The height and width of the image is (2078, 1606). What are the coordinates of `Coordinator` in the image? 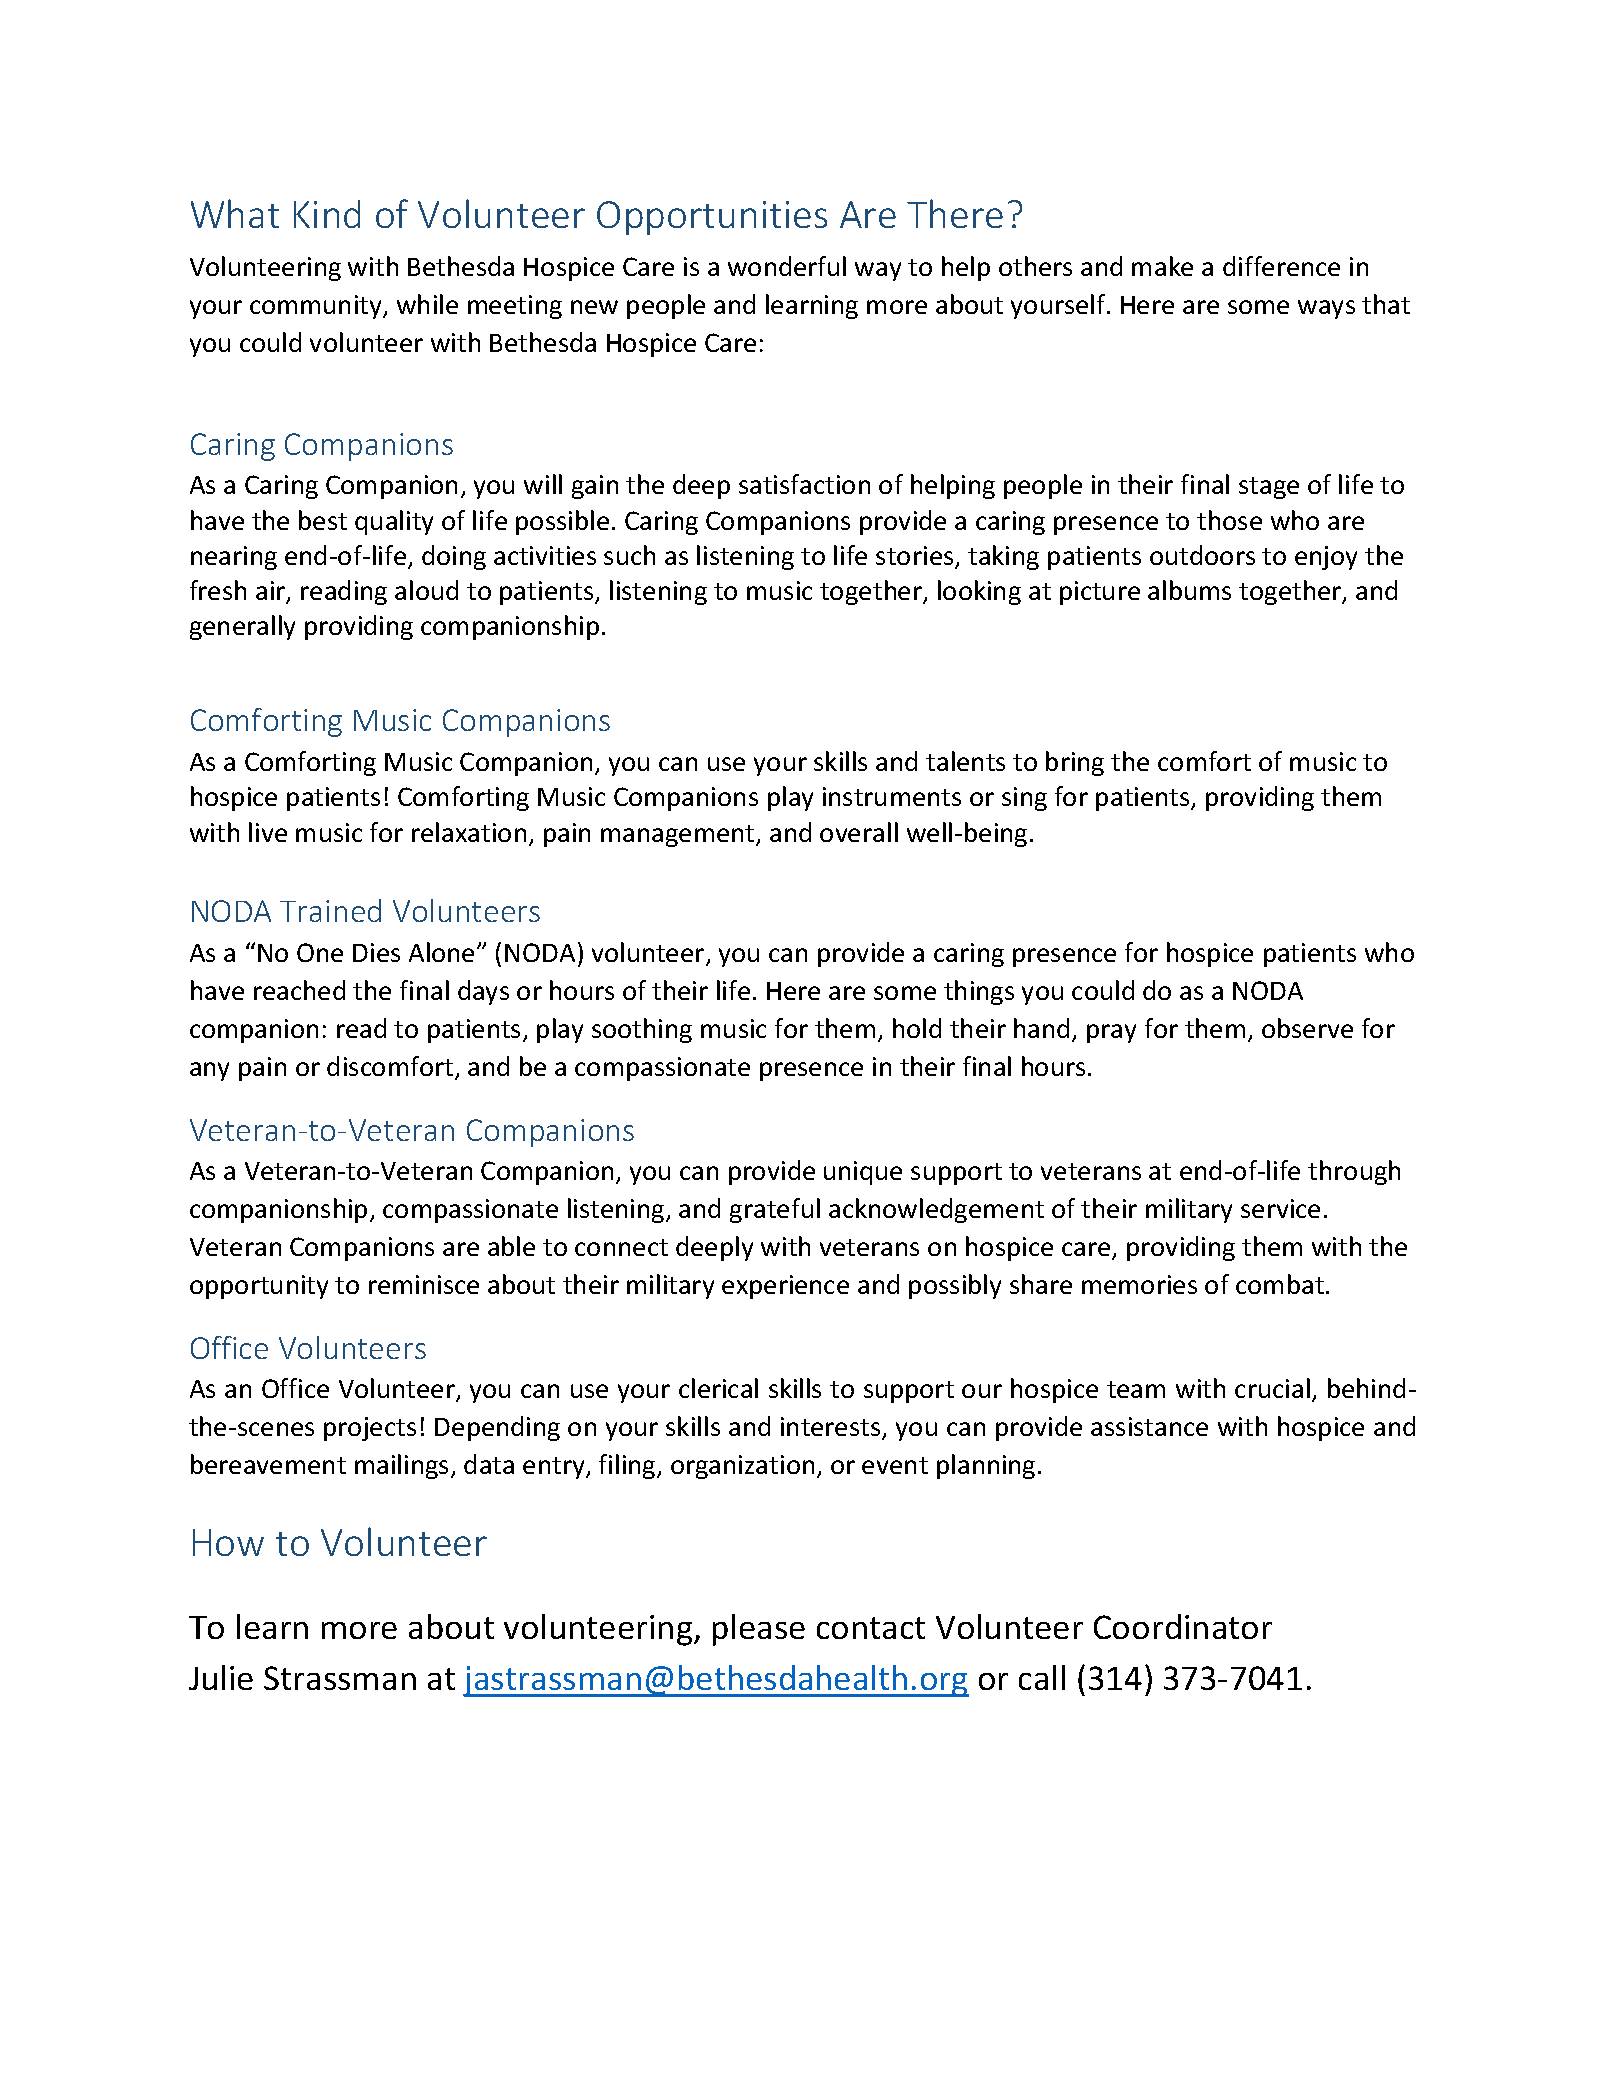 It's located at (1183, 1626).
